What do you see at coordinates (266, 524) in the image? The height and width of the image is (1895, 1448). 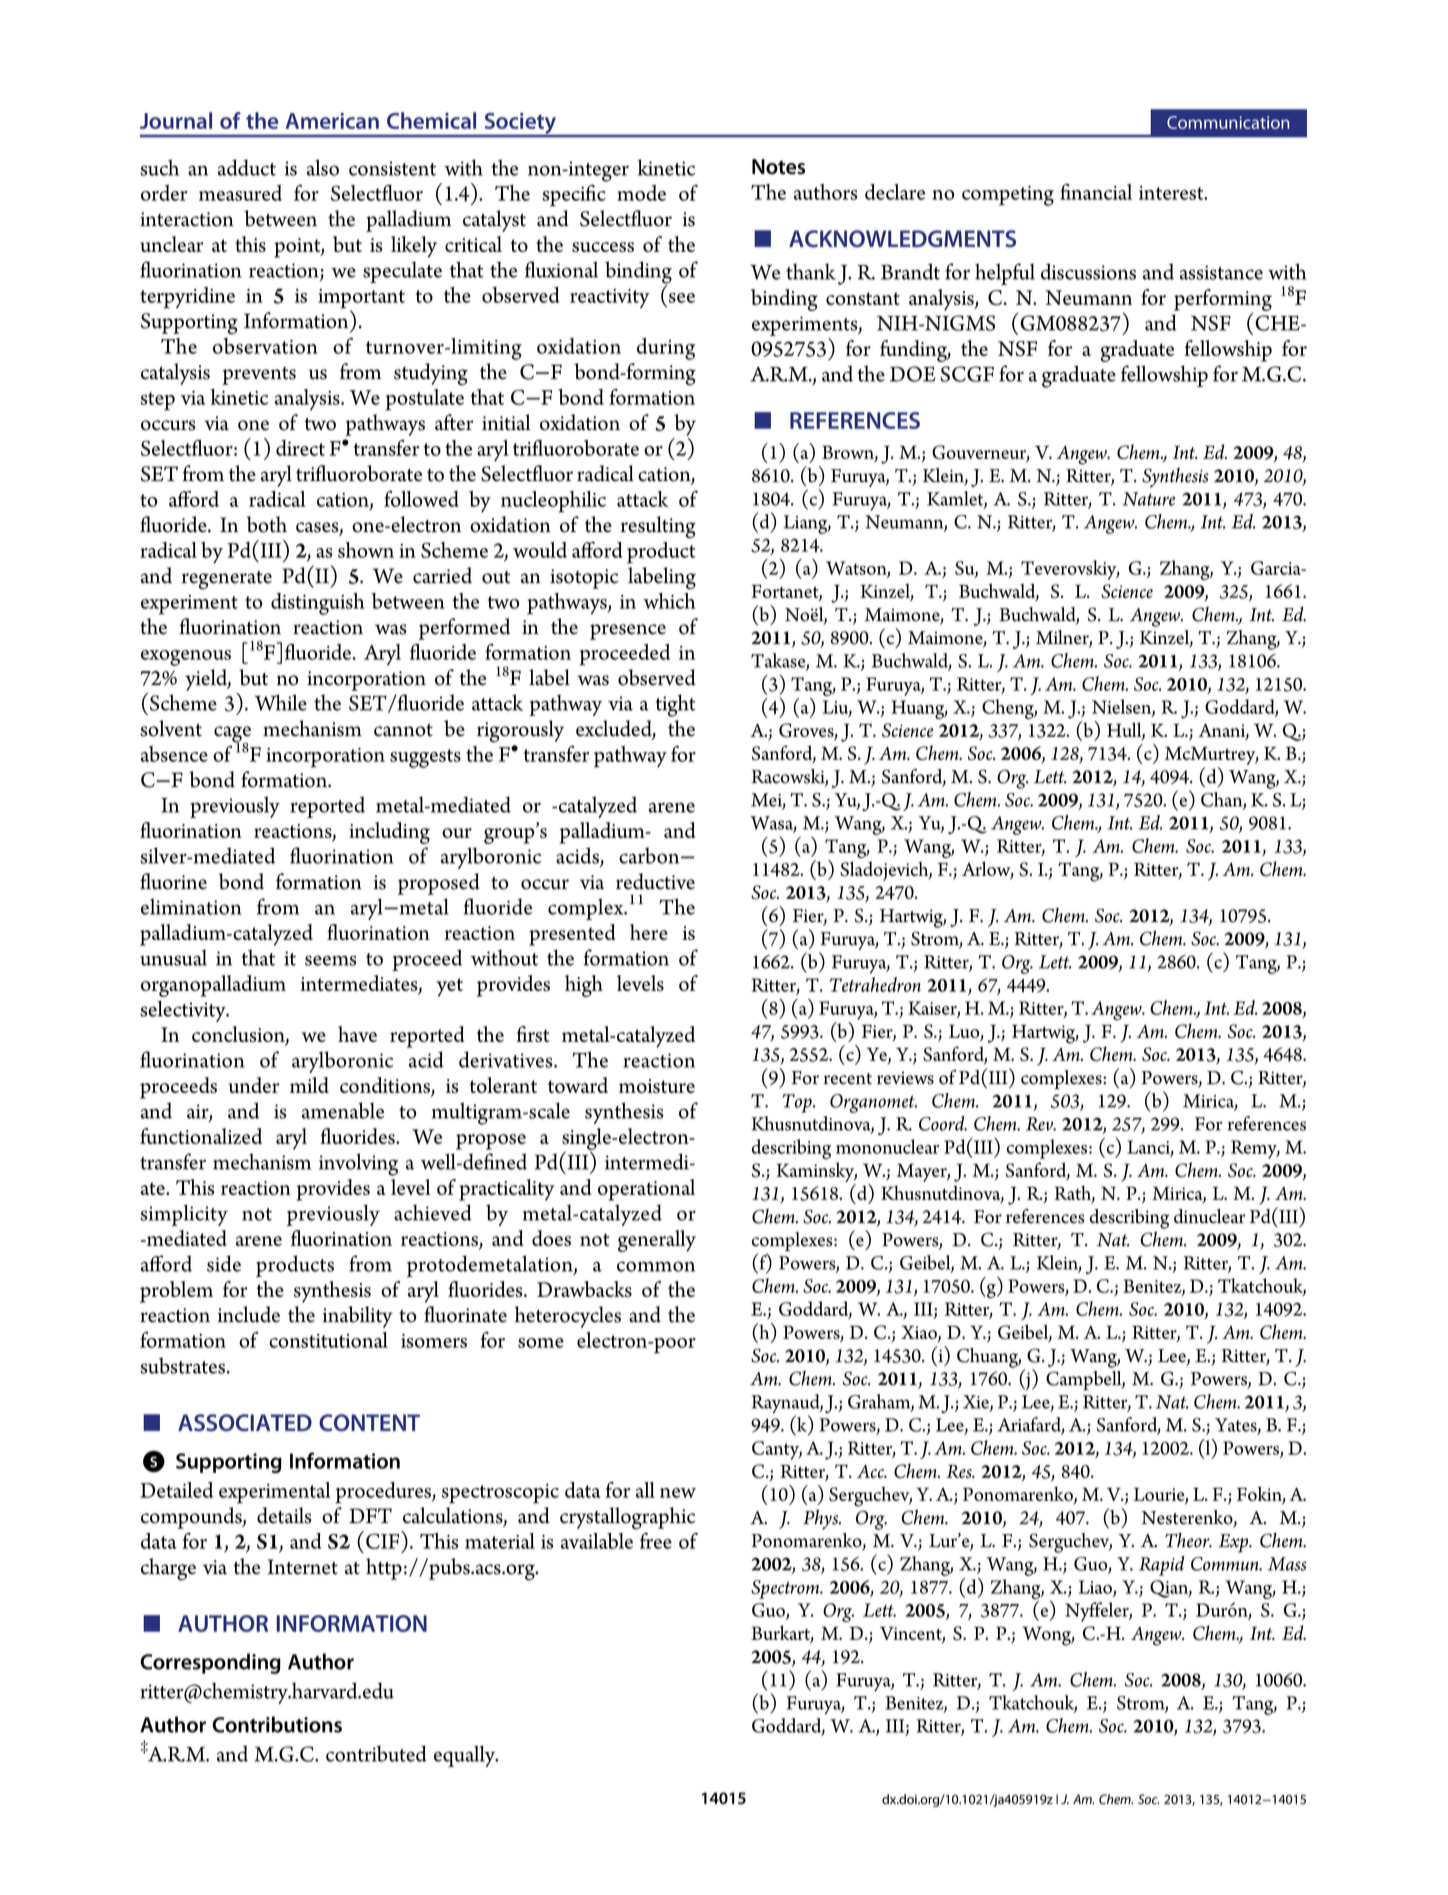 I see `both` at bounding box center [266, 524].
